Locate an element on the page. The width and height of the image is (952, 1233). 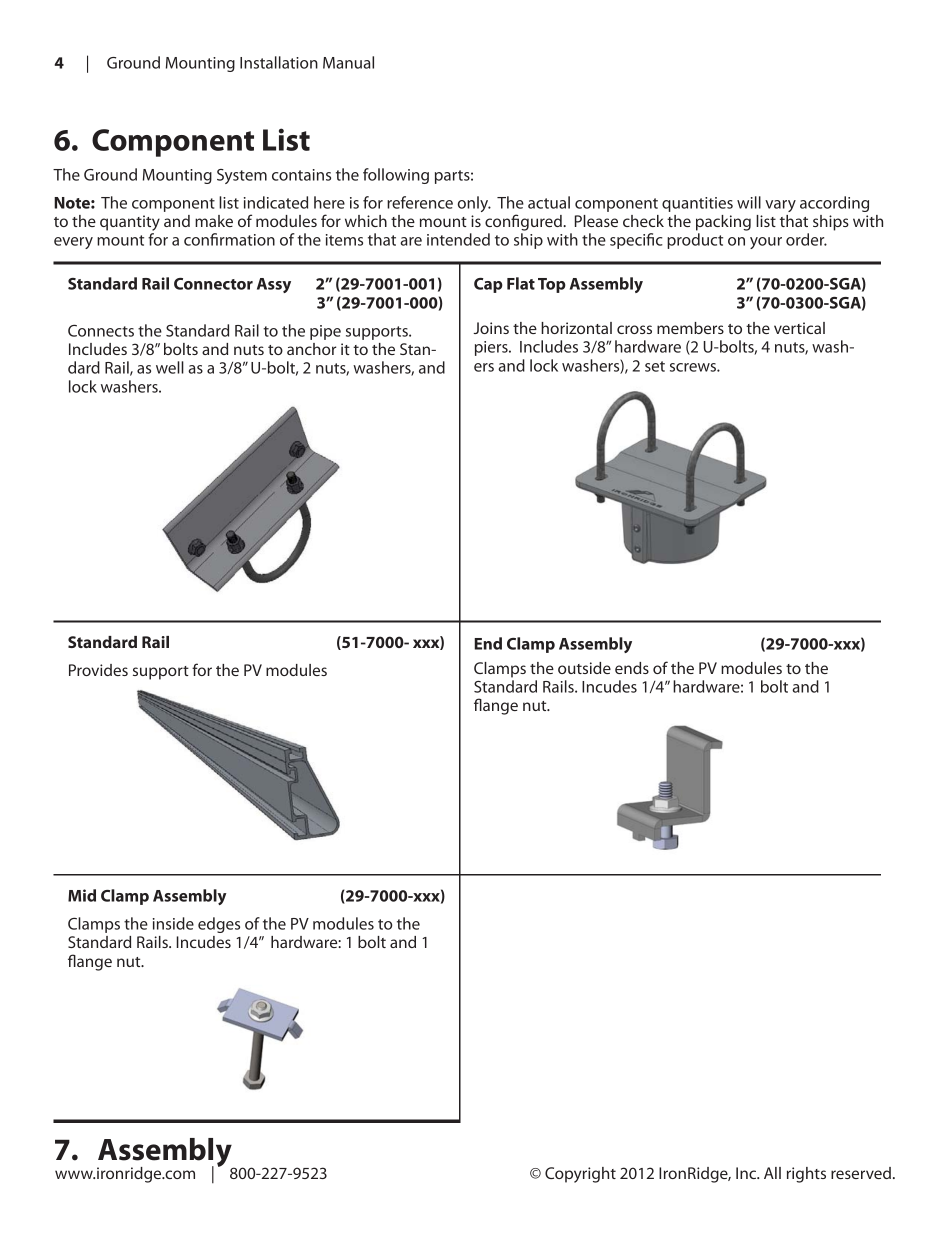
edges is located at coordinates (219, 925).
